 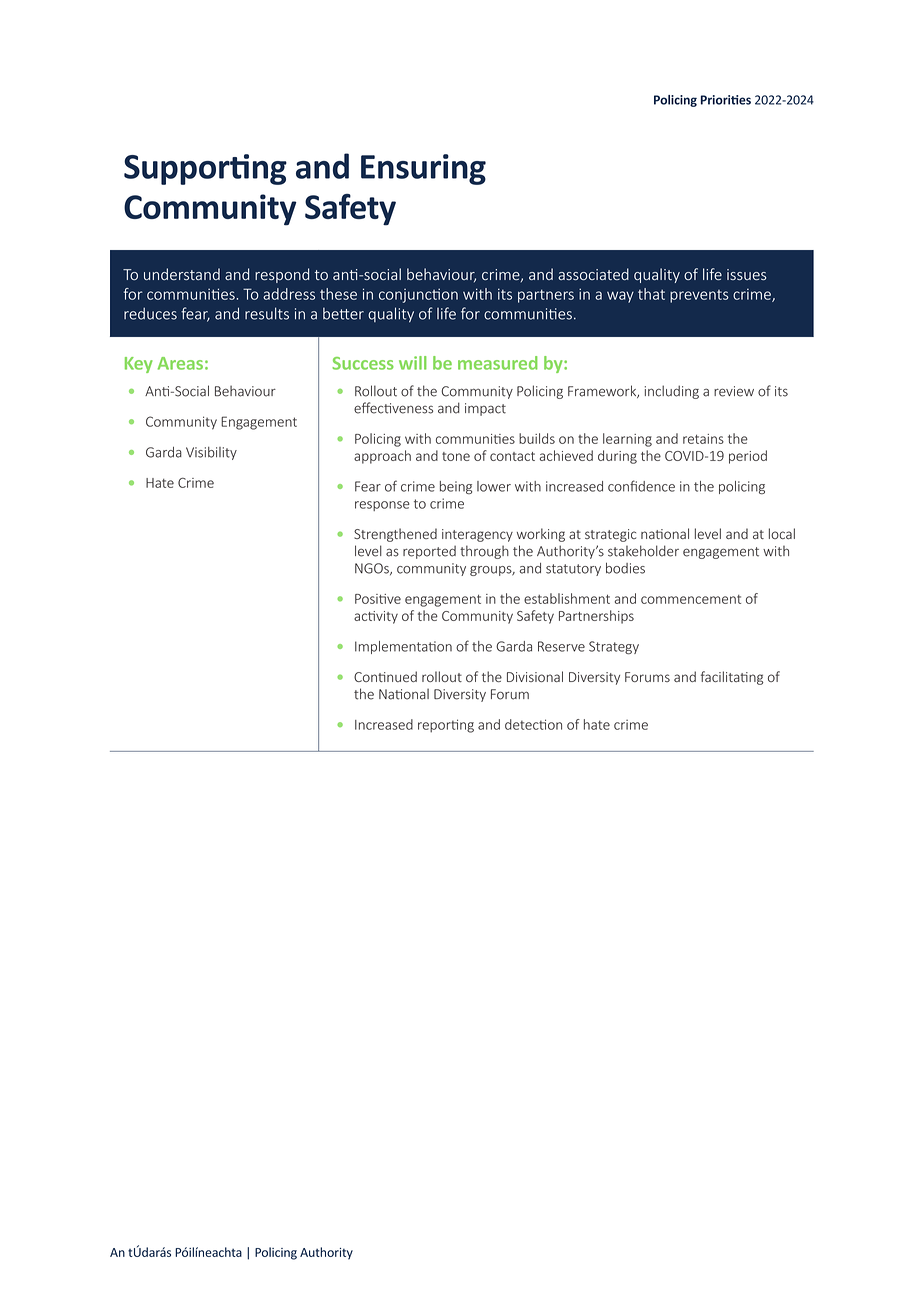 What do you see at coordinates (423, 169) in the screenshot?
I see `Ensuring` at bounding box center [423, 169].
